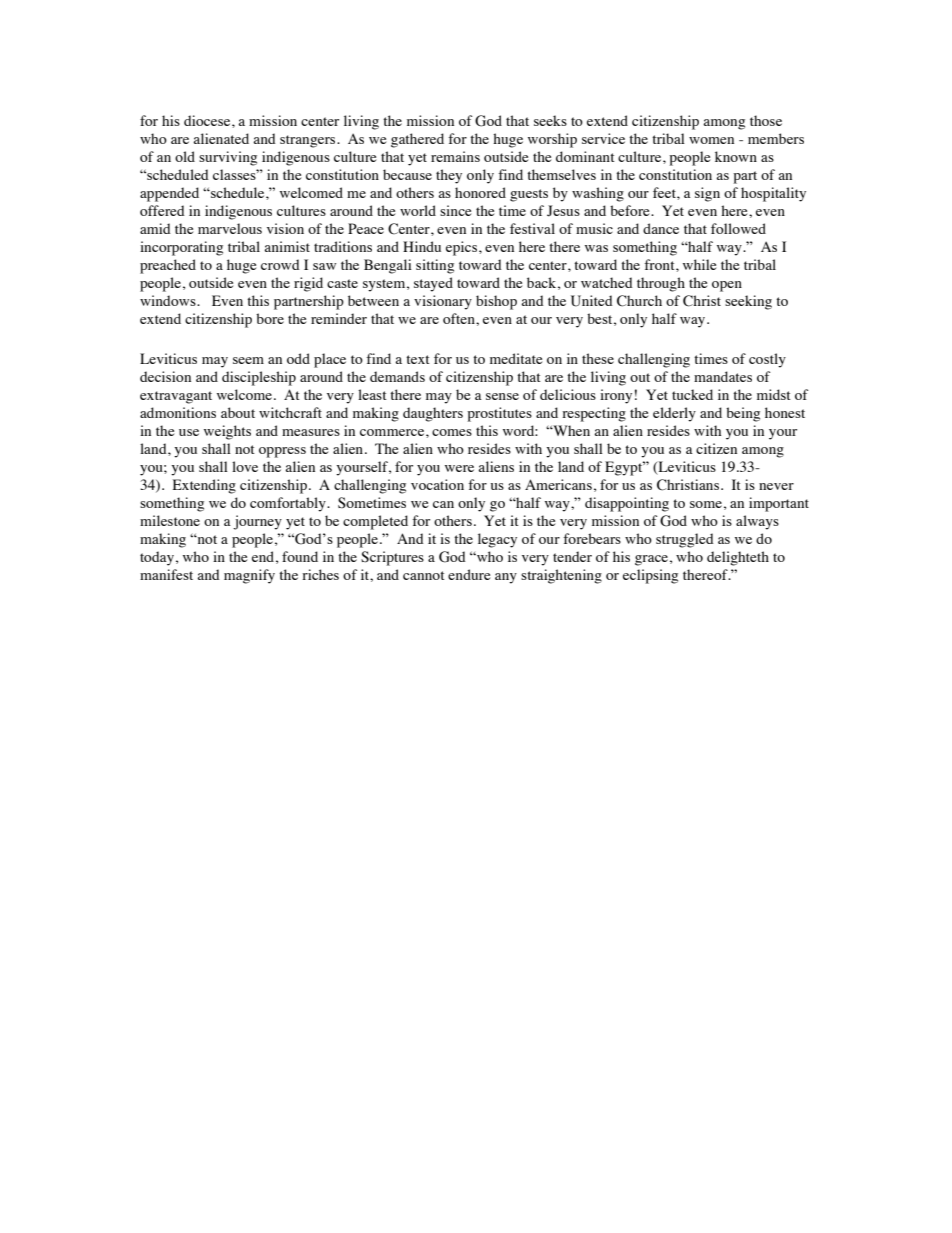 Image resolution: width=952 pixels, height=1233 pixels. Describe the element at coordinates (463, 248) in the document. I see `epics` at that location.
